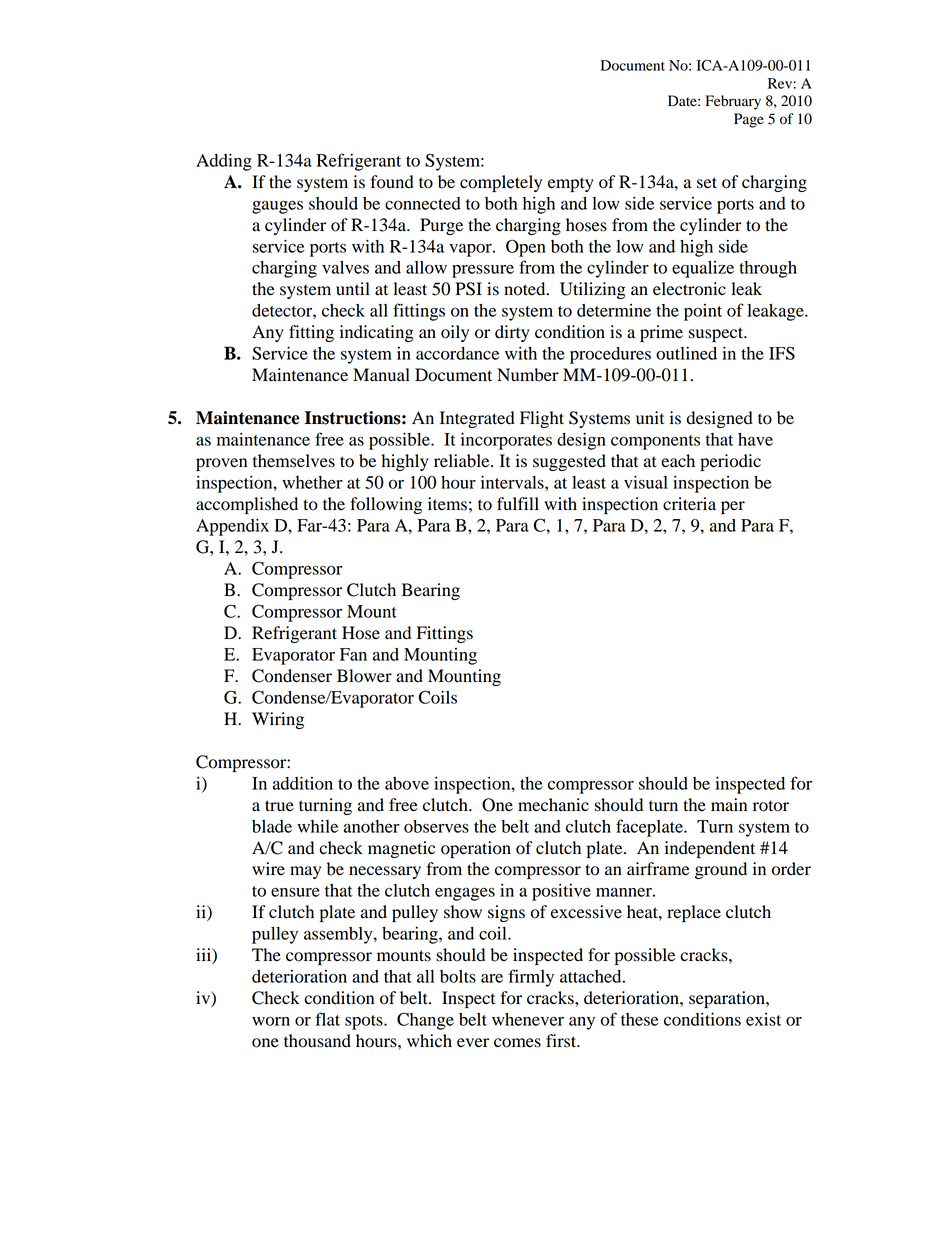  Describe the element at coordinates (518, 504) in the screenshot. I see `fulfill` at that location.
